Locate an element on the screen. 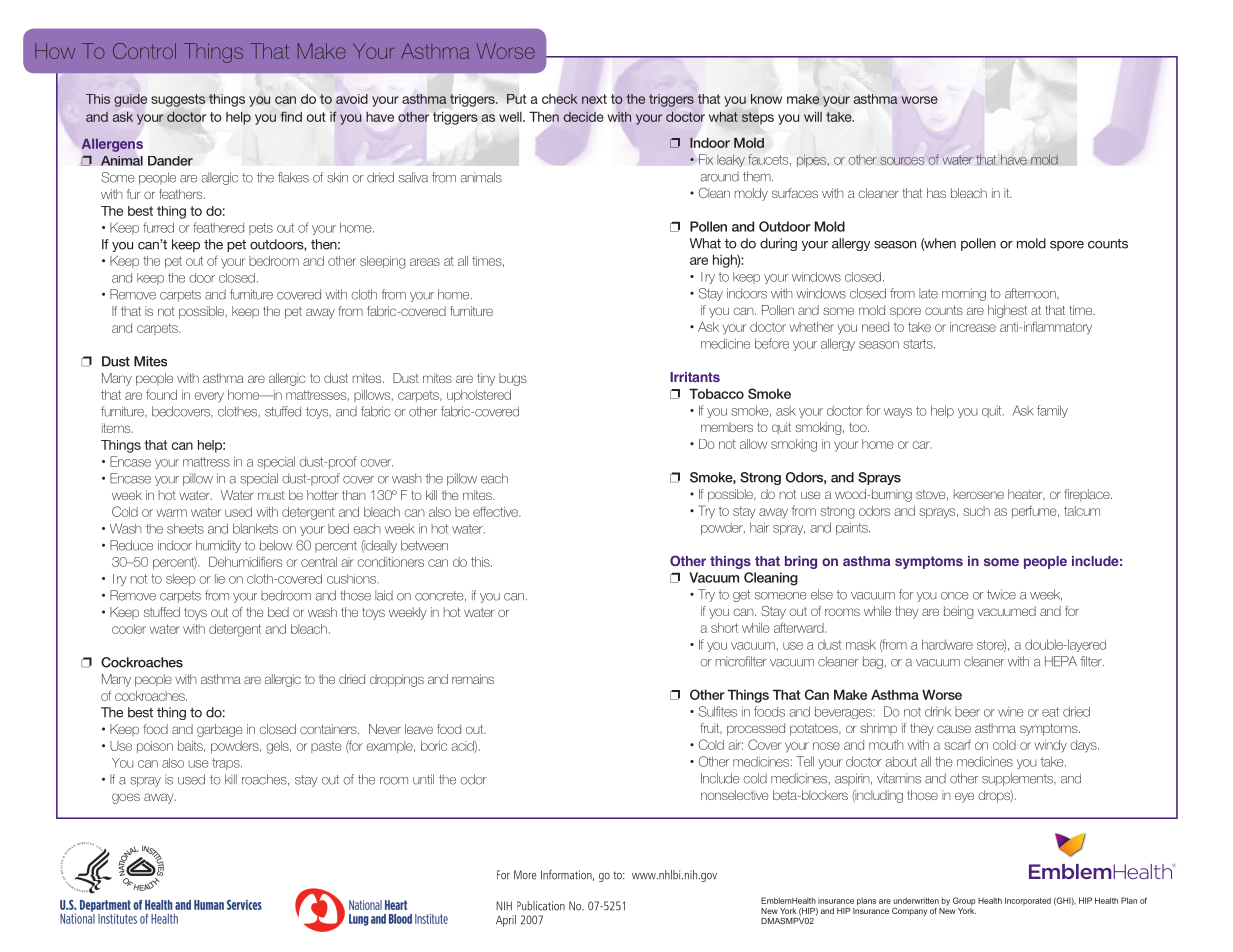 This screenshot has height=952, width=1233. Publication is located at coordinates (541, 906).
